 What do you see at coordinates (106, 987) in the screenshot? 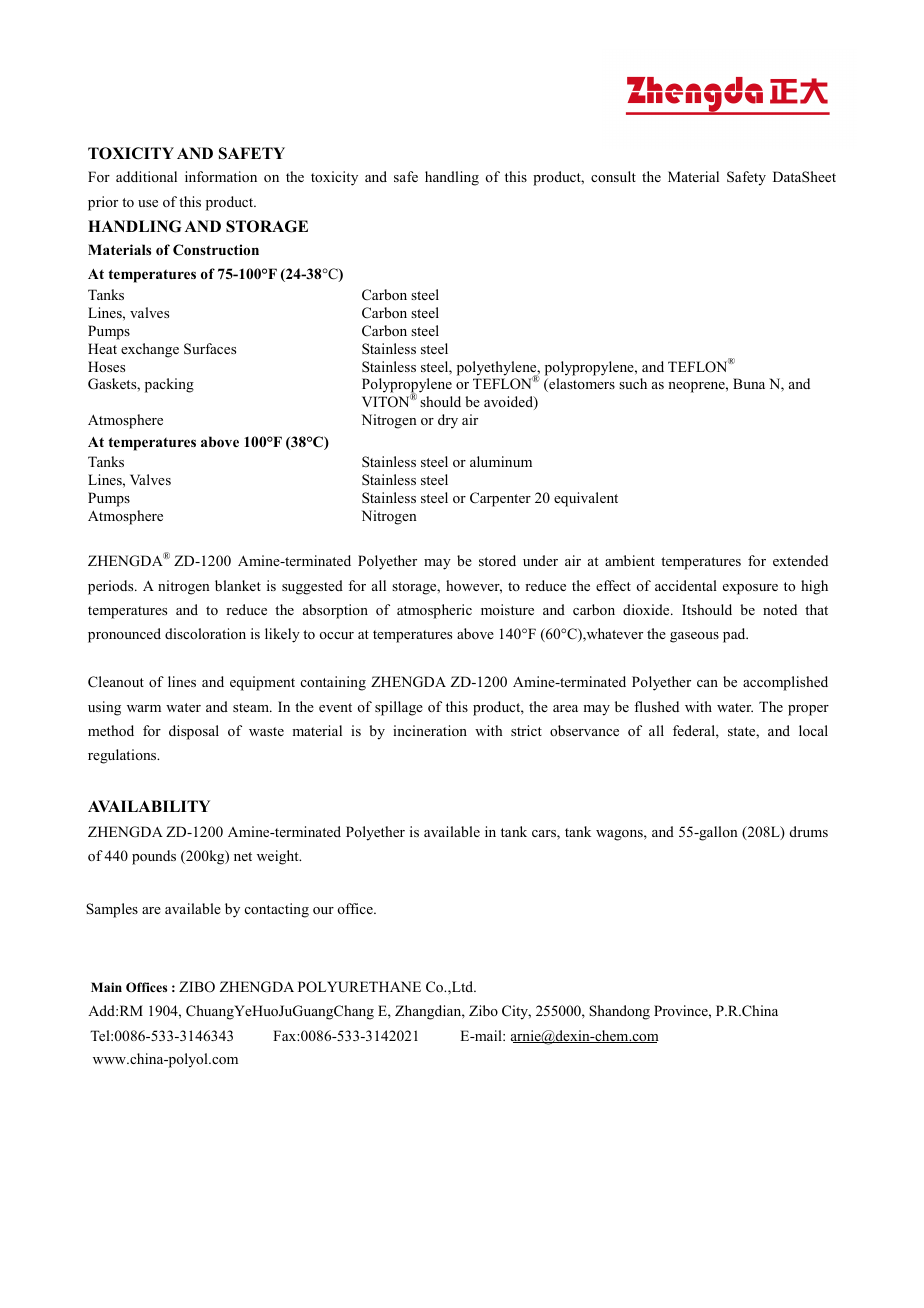
I see `Main` at bounding box center [106, 987].
